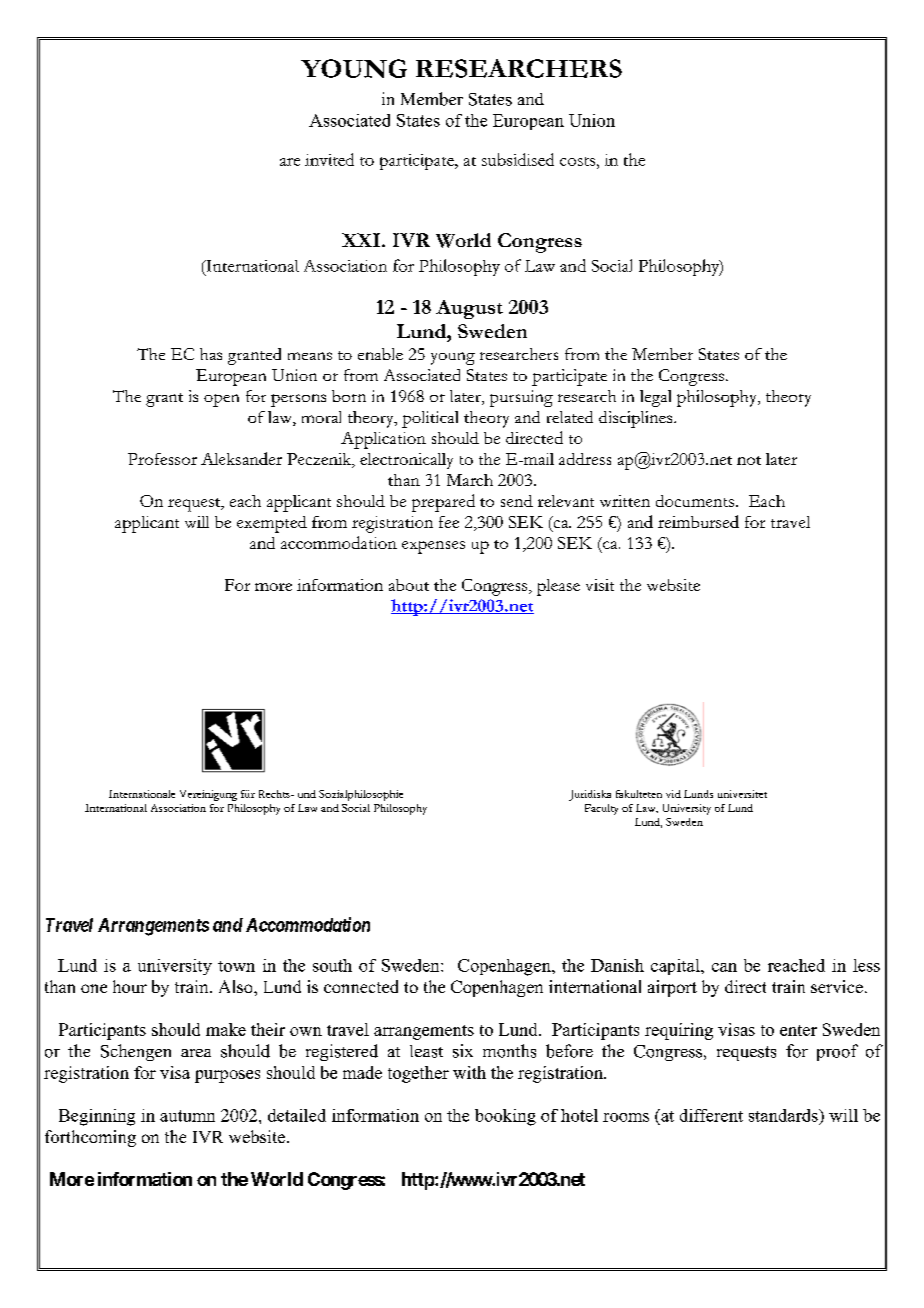 The width and height of the document is (924, 1308). What do you see at coordinates (577, 161) in the document?
I see `costs` at bounding box center [577, 161].
